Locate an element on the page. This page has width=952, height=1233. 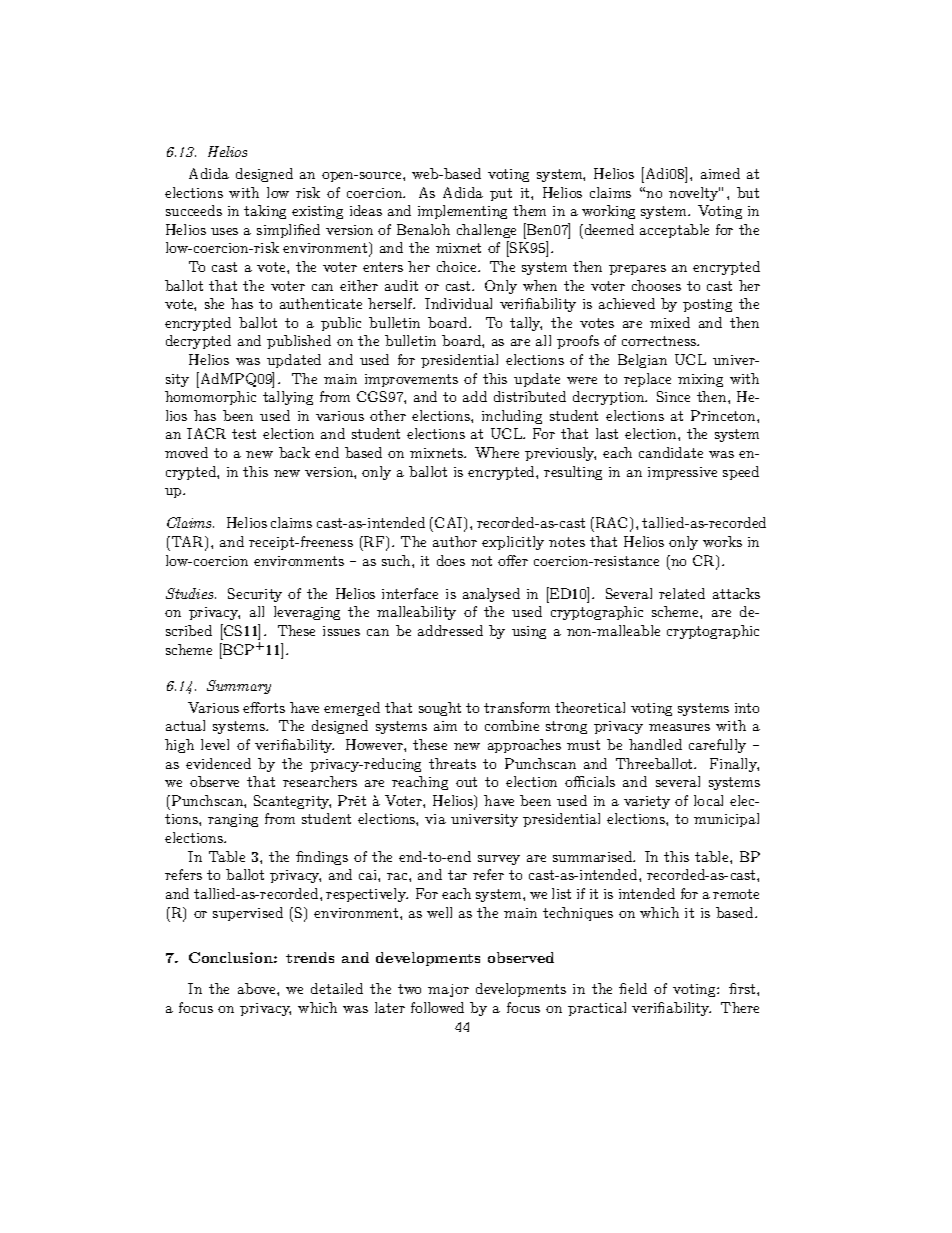
analysed is located at coordinates (491, 595).
